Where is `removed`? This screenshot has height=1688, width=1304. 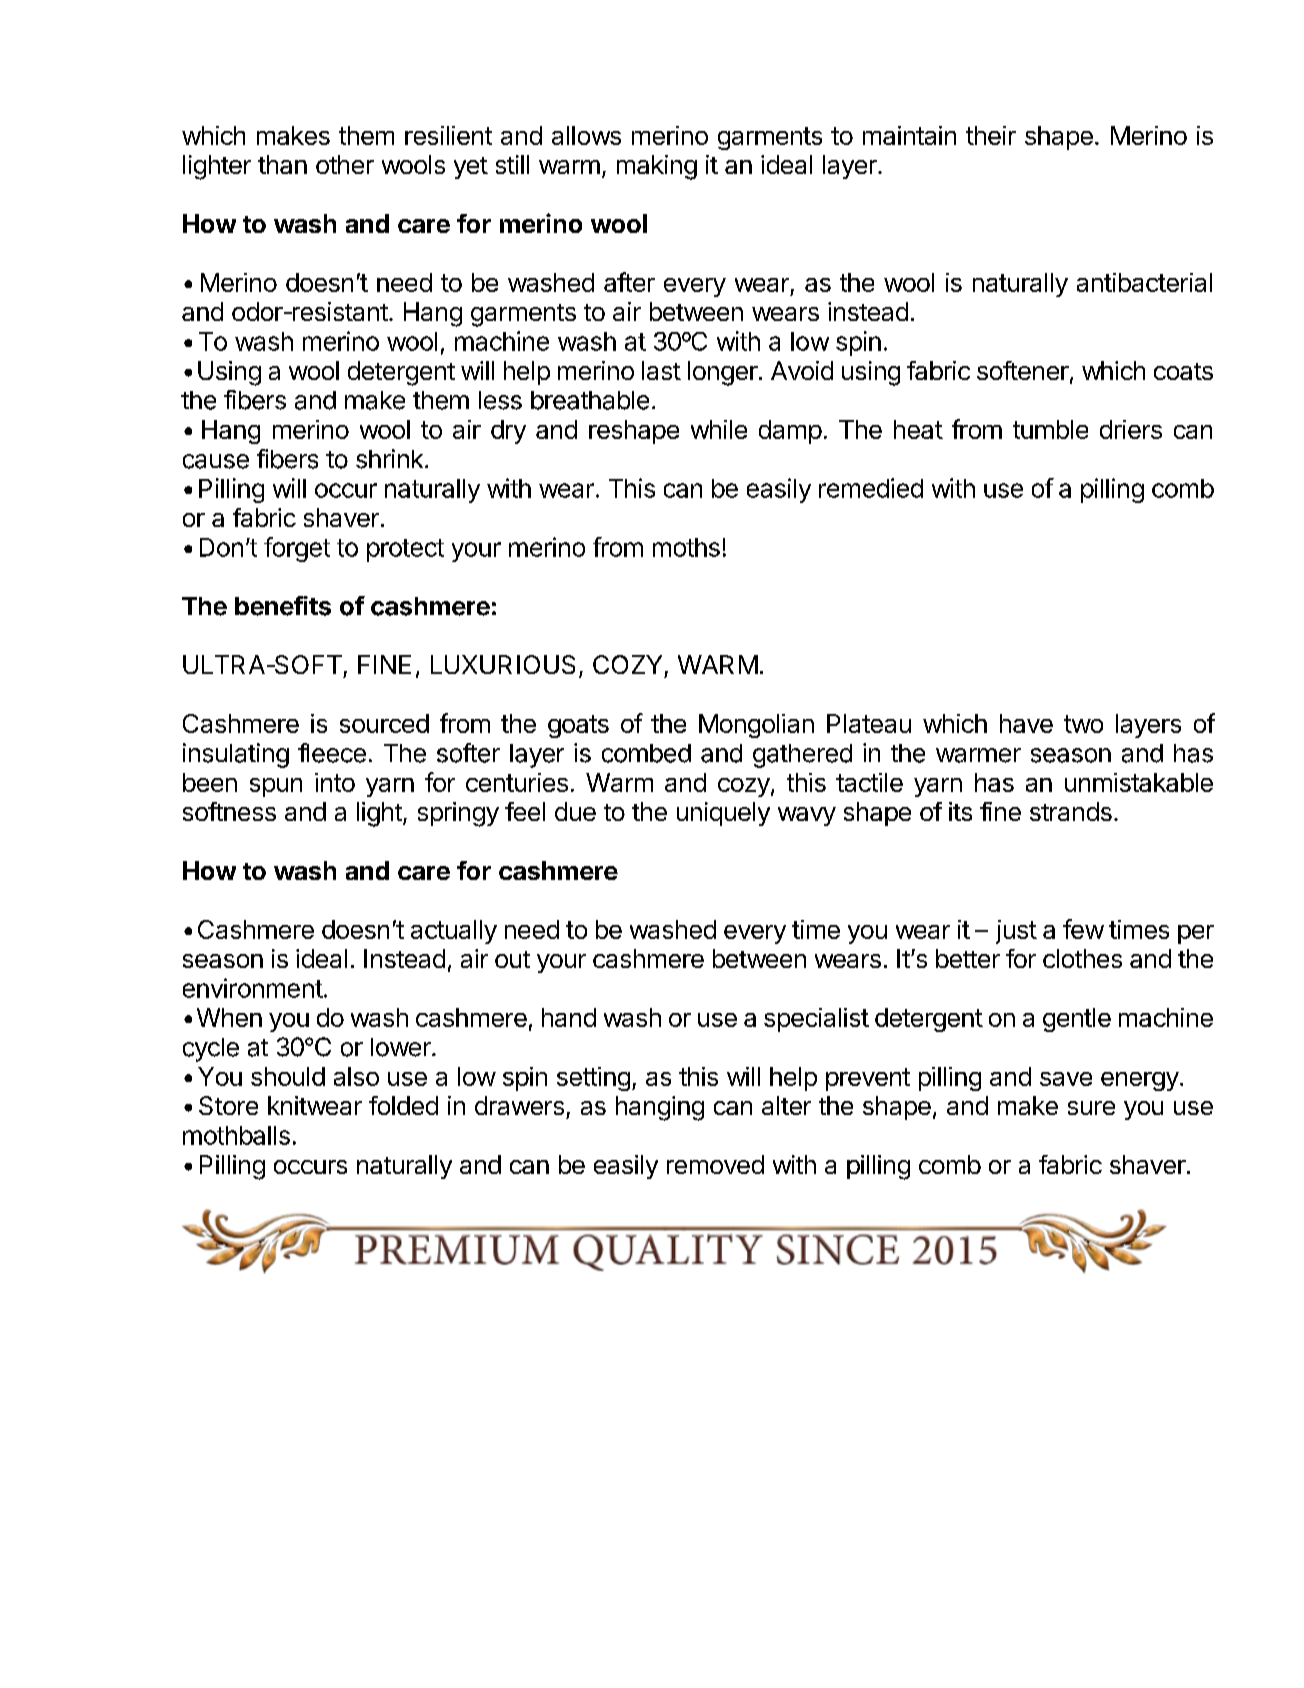
removed is located at coordinates (715, 1164).
